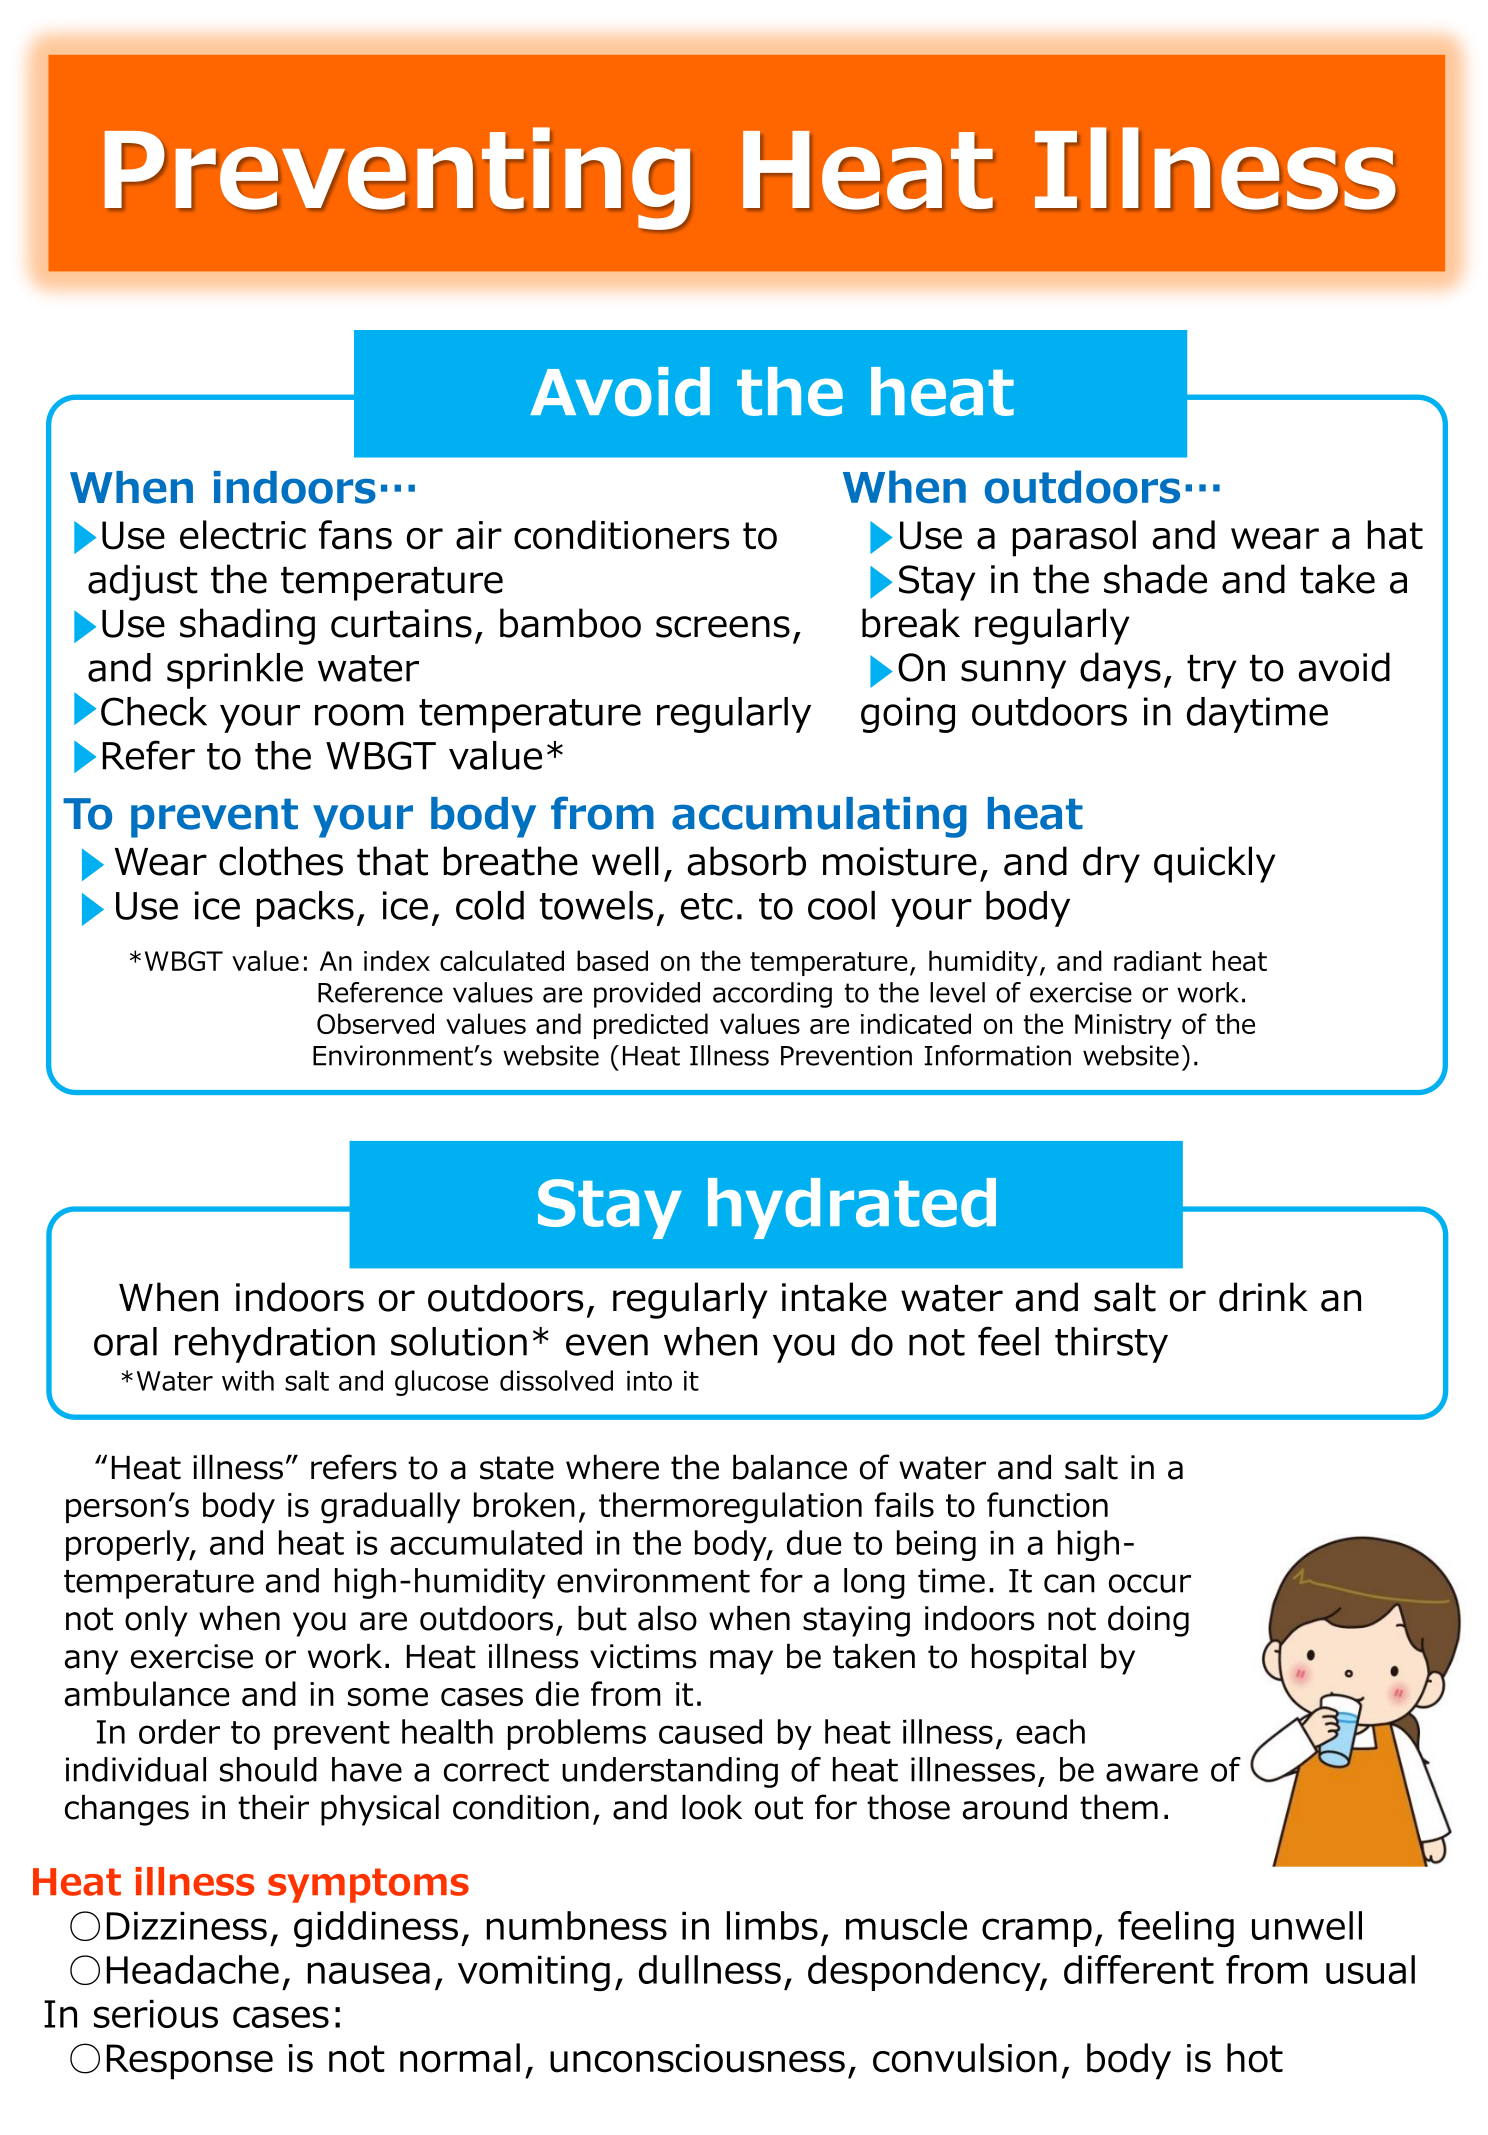 This page has width=1488, height=2135. I want to click on break, so click(911, 623).
